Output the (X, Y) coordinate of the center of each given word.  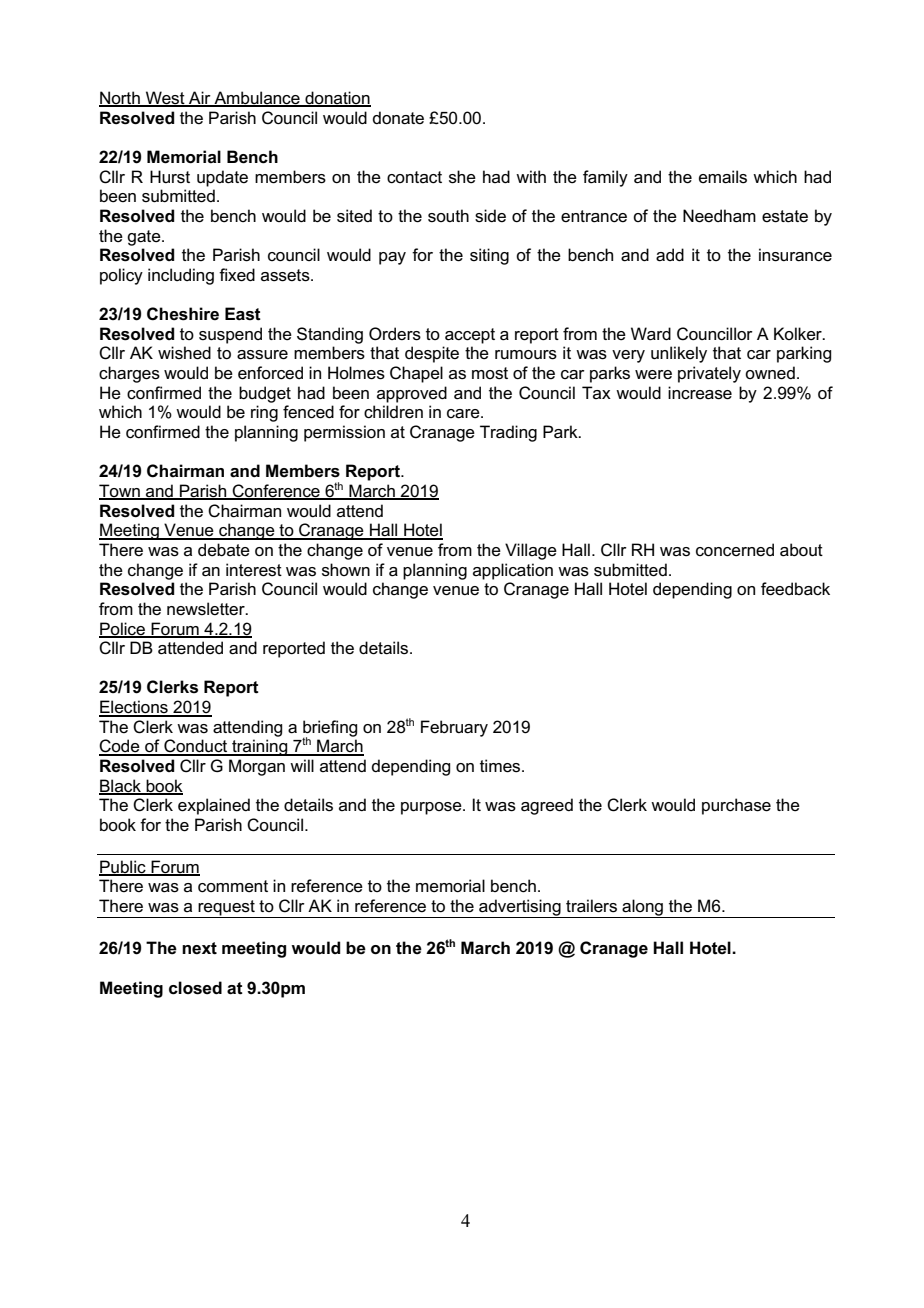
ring (264, 413)
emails (723, 177)
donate (398, 118)
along (642, 908)
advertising (520, 908)
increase (700, 393)
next (199, 948)
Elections (134, 708)
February (454, 728)
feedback (795, 589)
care (464, 414)
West (165, 99)
